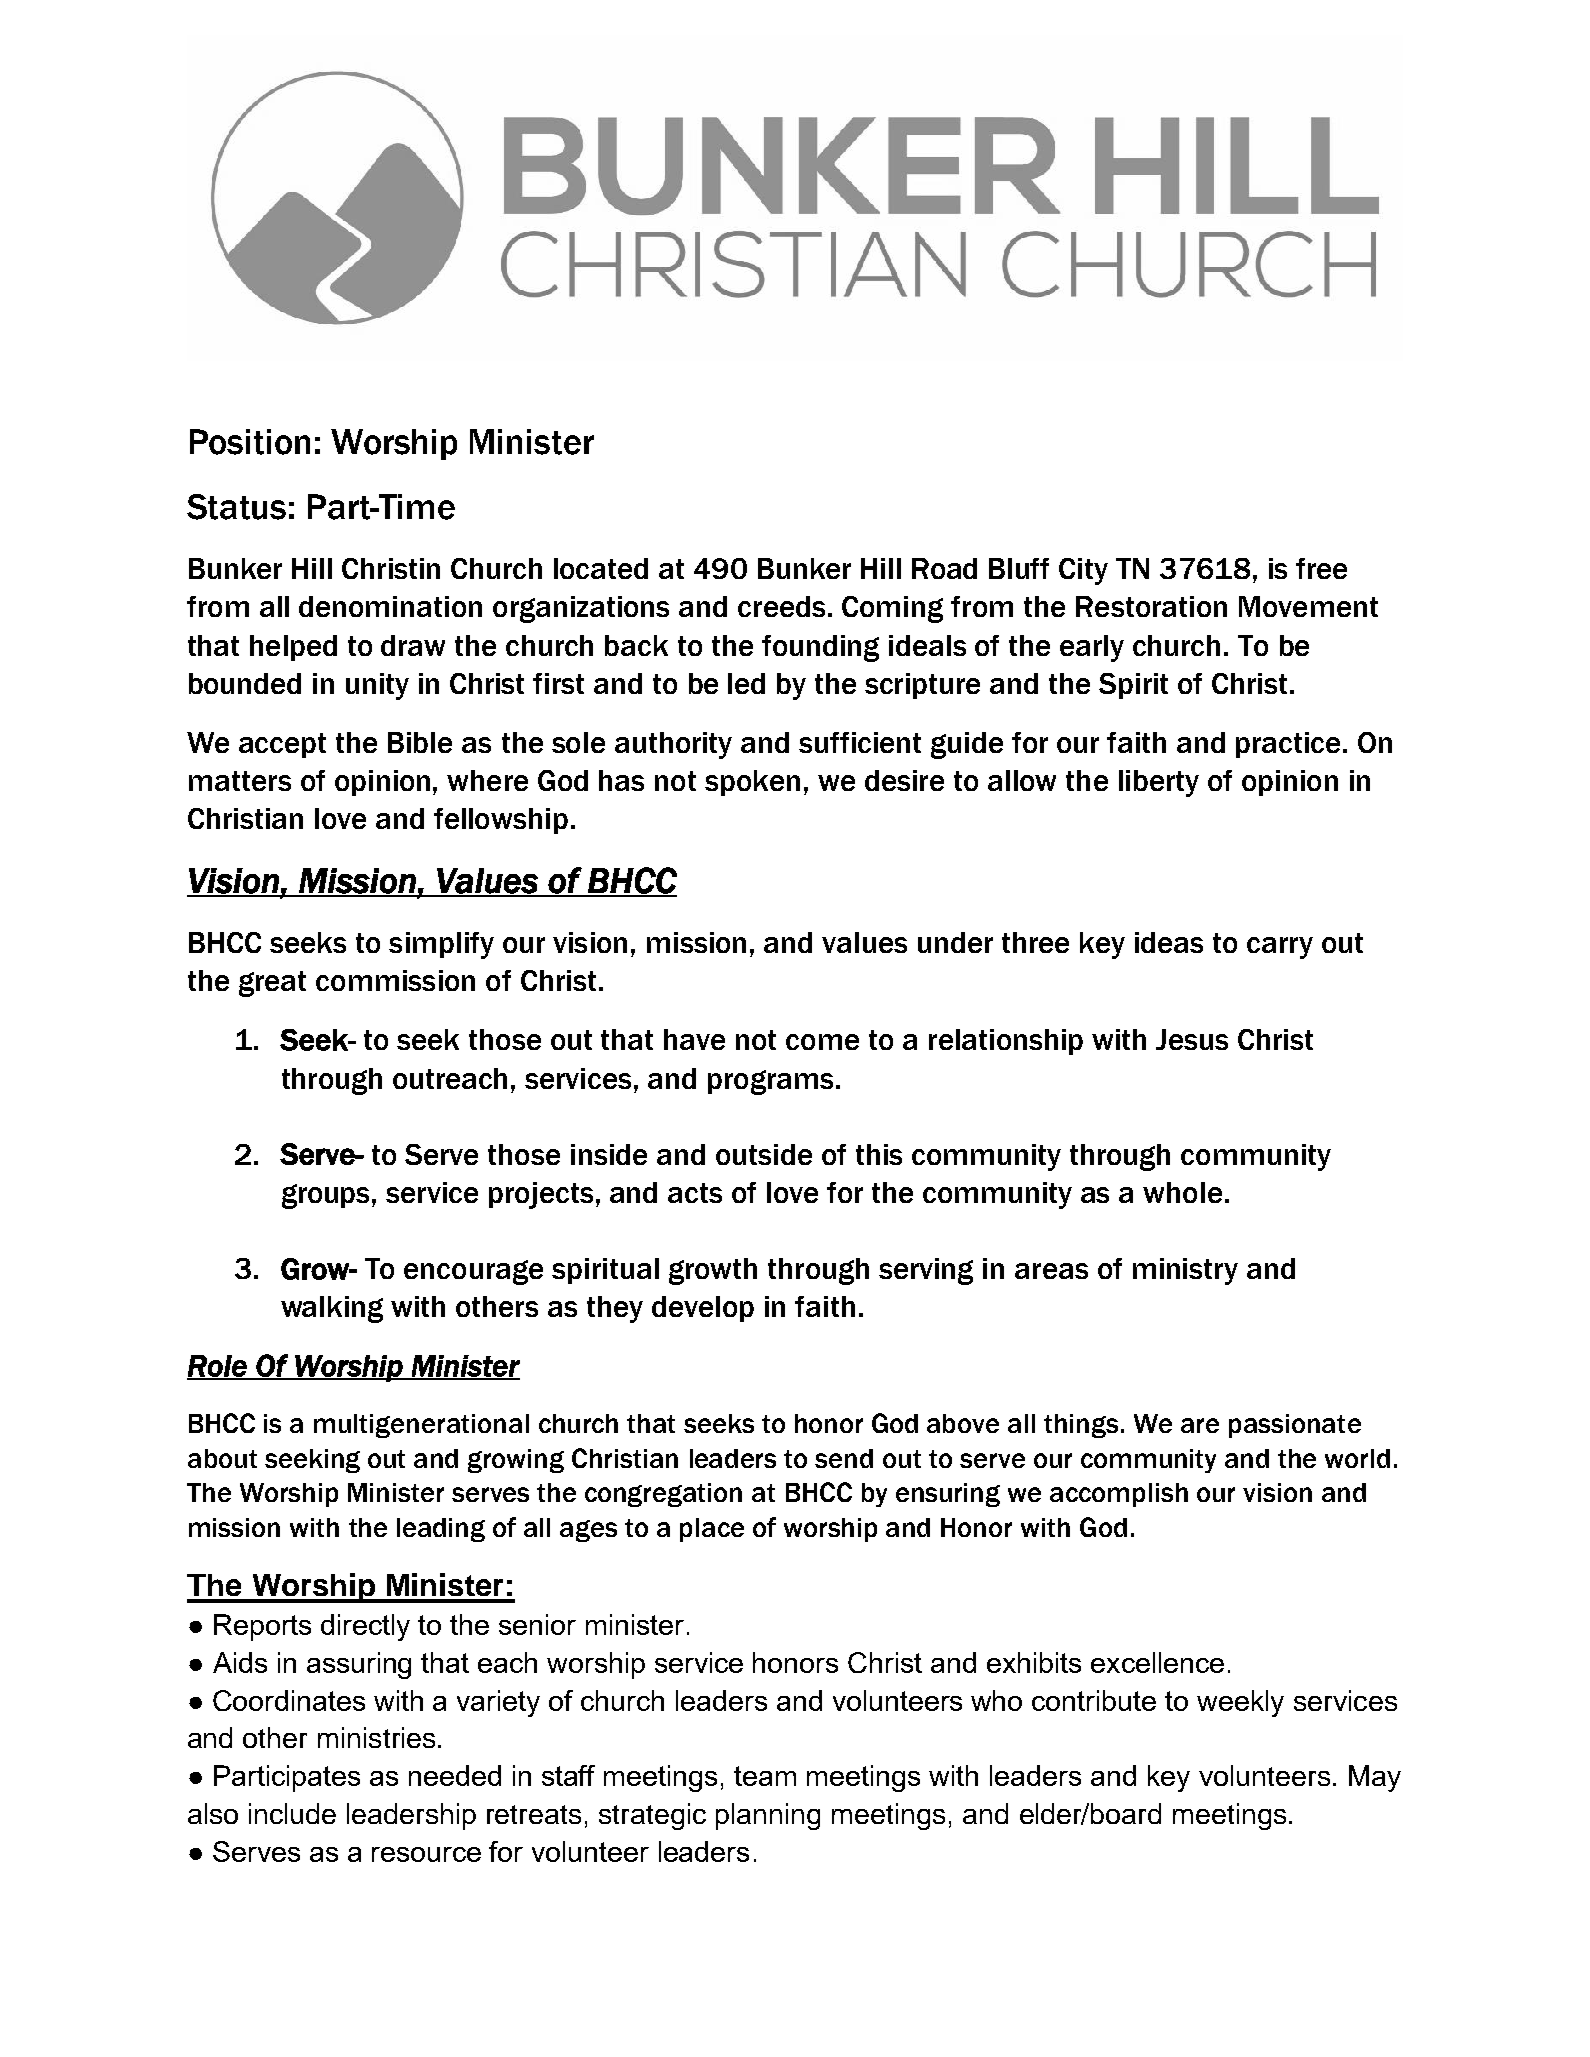 Image resolution: width=1590 pixels, height=2057 pixels. Describe the element at coordinates (1159, 783) in the screenshot. I see `liberty` at that location.
